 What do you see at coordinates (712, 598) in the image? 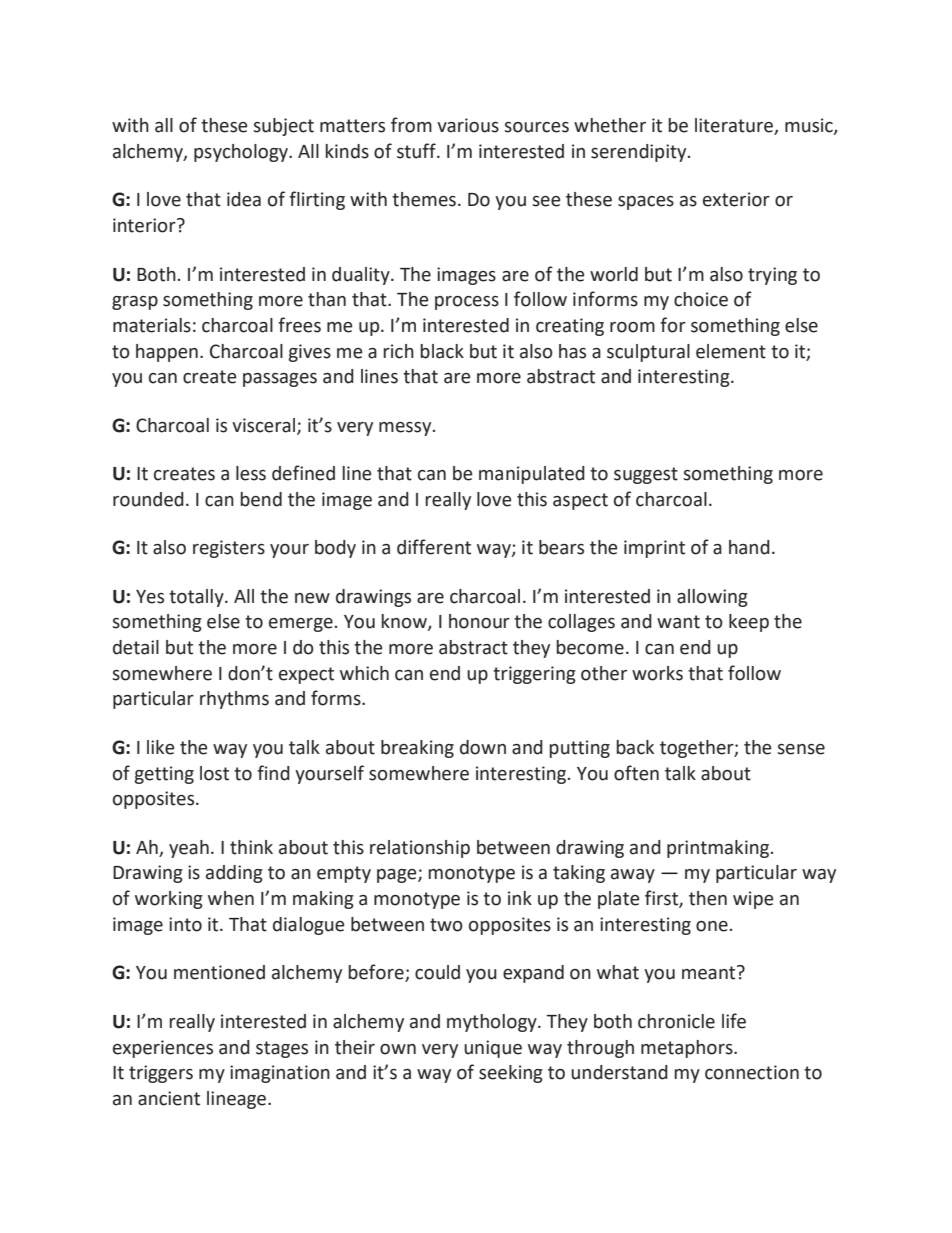
I see `allowing` at bounding box center [712, 598].
